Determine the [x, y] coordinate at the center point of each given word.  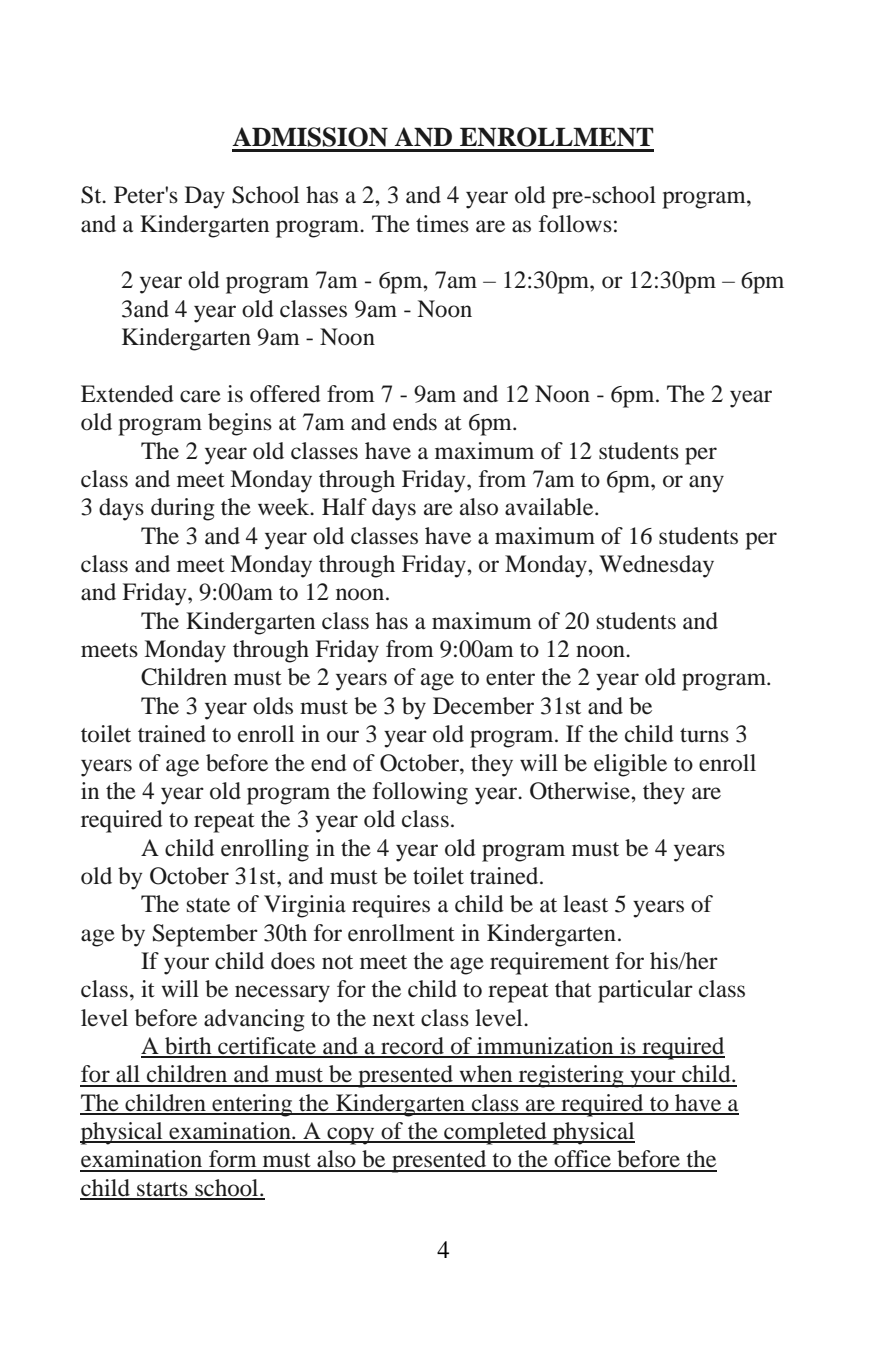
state [208, 905]
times [442, 224]
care [200, 396]
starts [162, 1190]
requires [391, 906]
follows [575, 224]
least [585, 904]
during [182, 509]
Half [344, 506]
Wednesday [656, 566]
